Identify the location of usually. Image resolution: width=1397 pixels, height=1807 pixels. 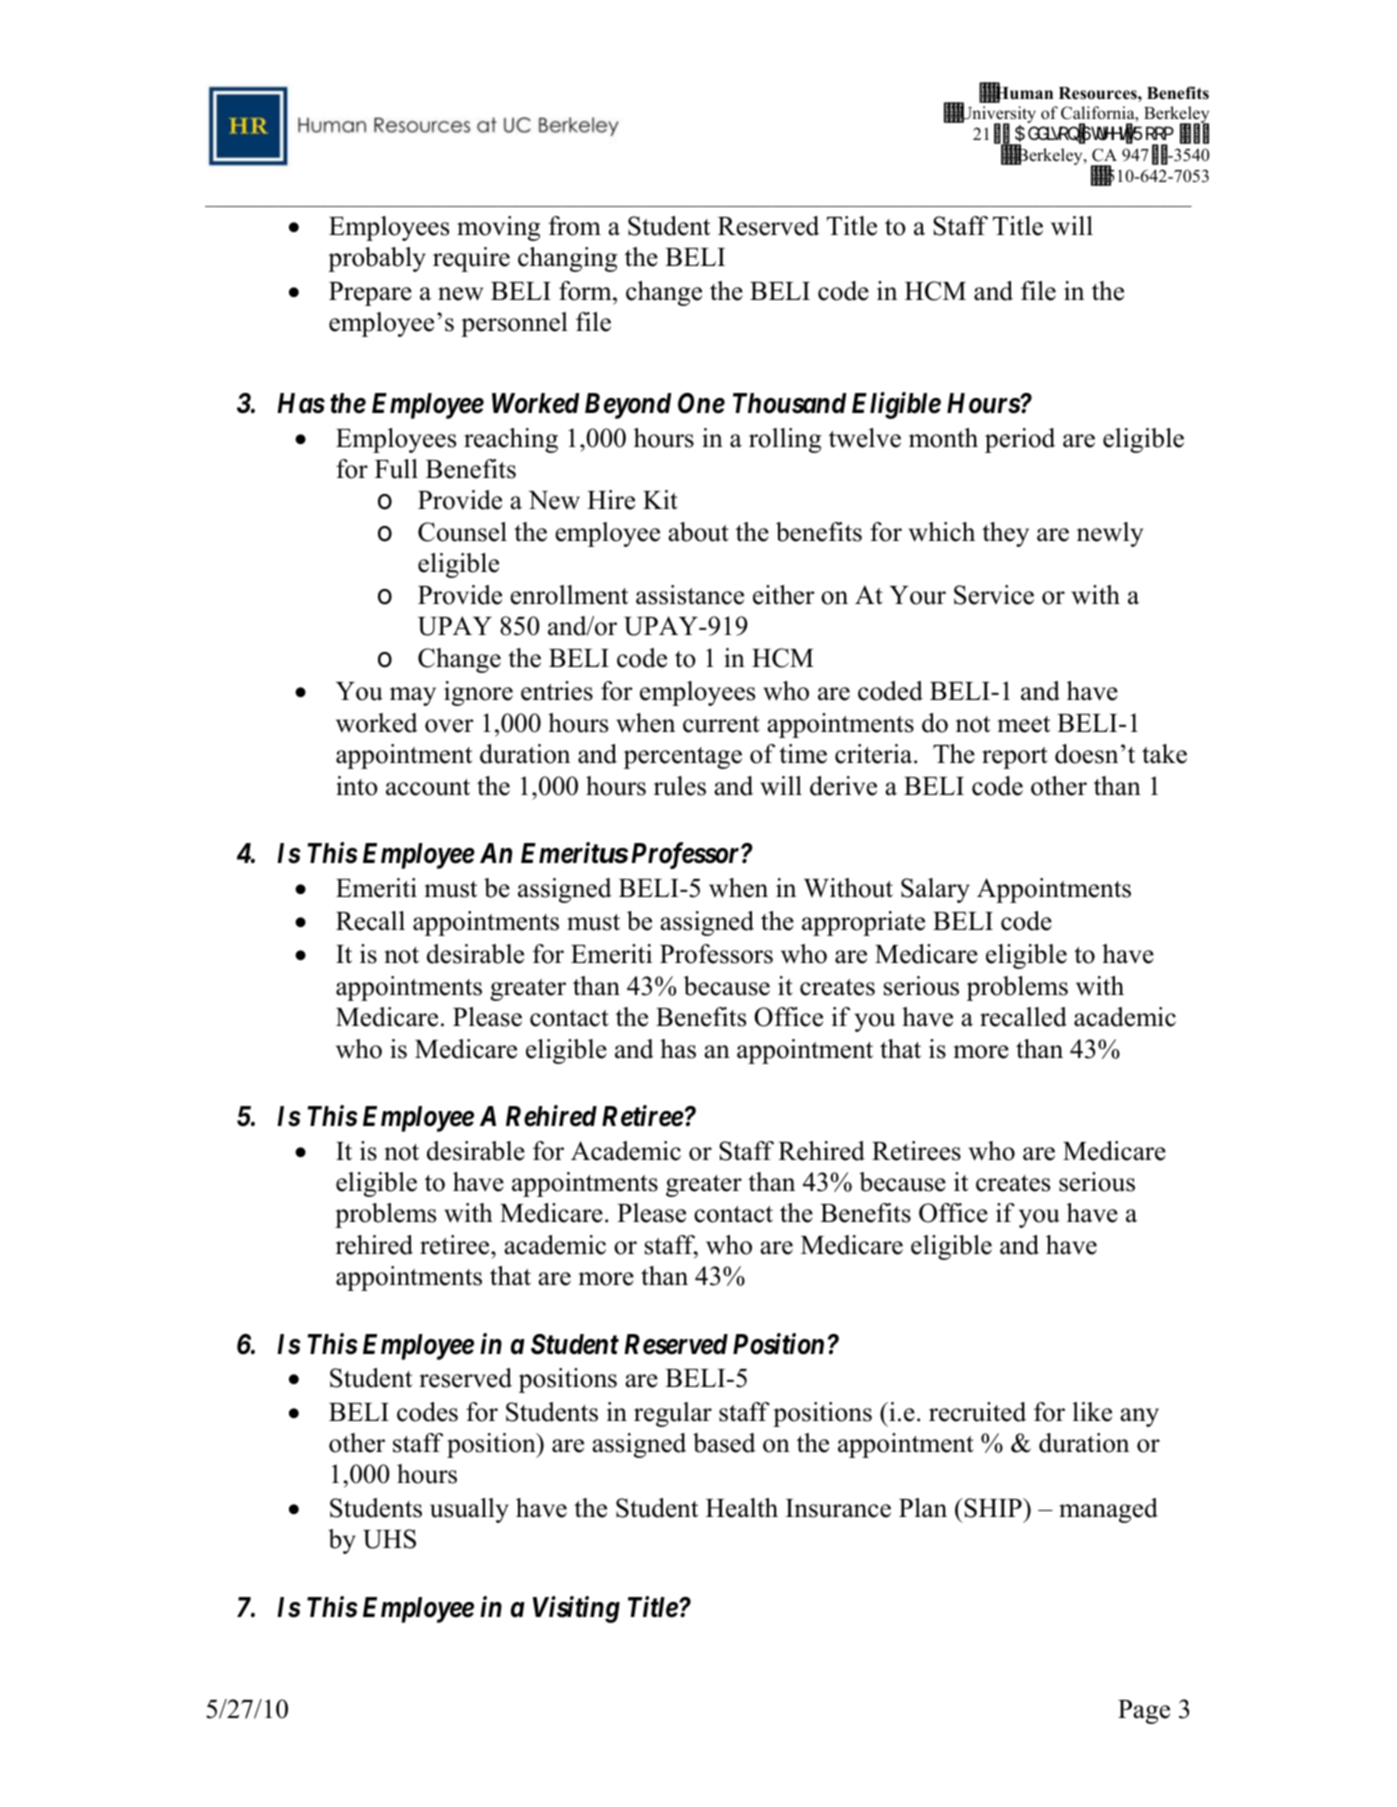
(469, 1510).
